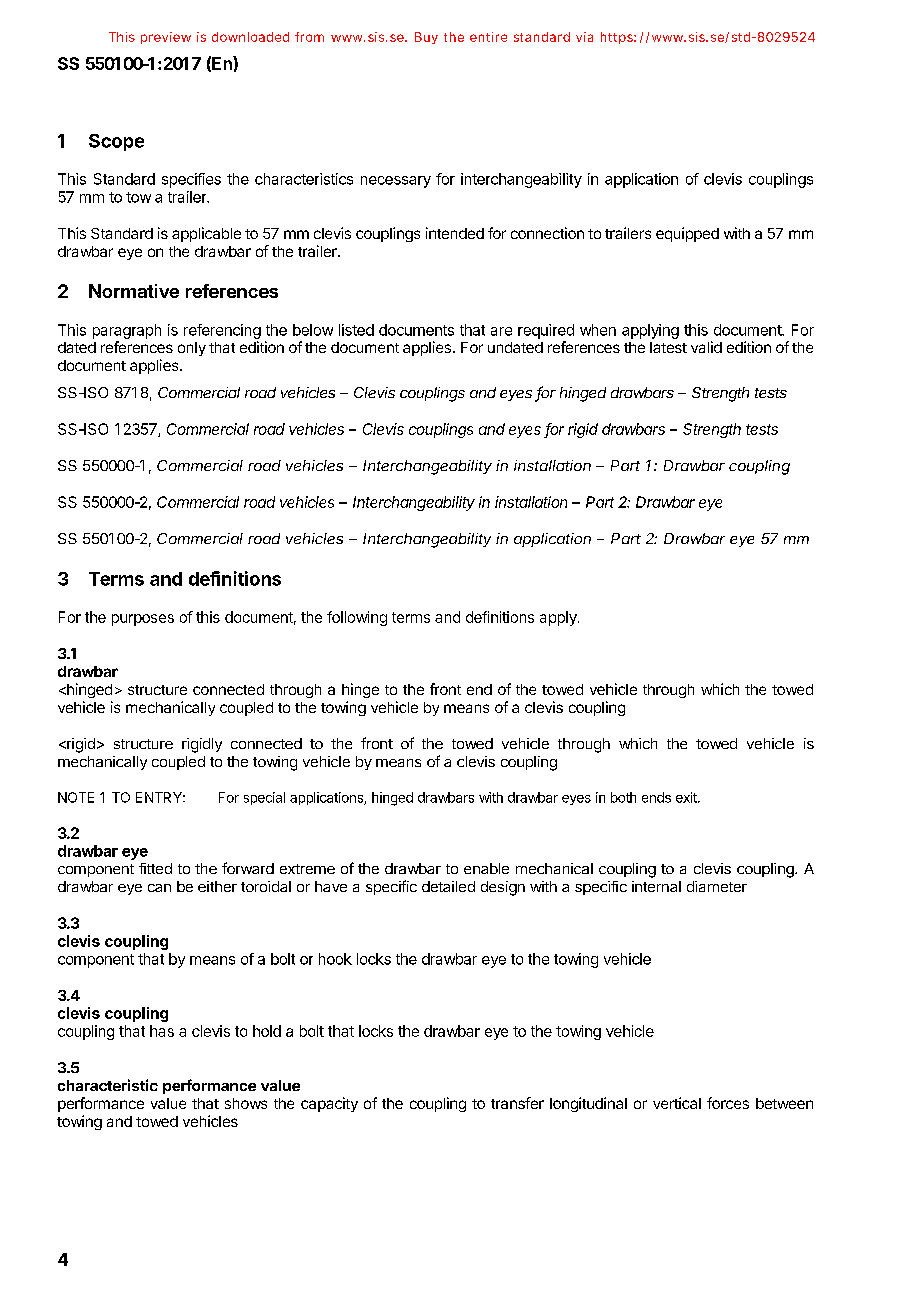 The height and width of the page is (1308, 924). What do you see at coordinates (687, 797) in the page?
I see `exit` at bounding box center [687, 797].
